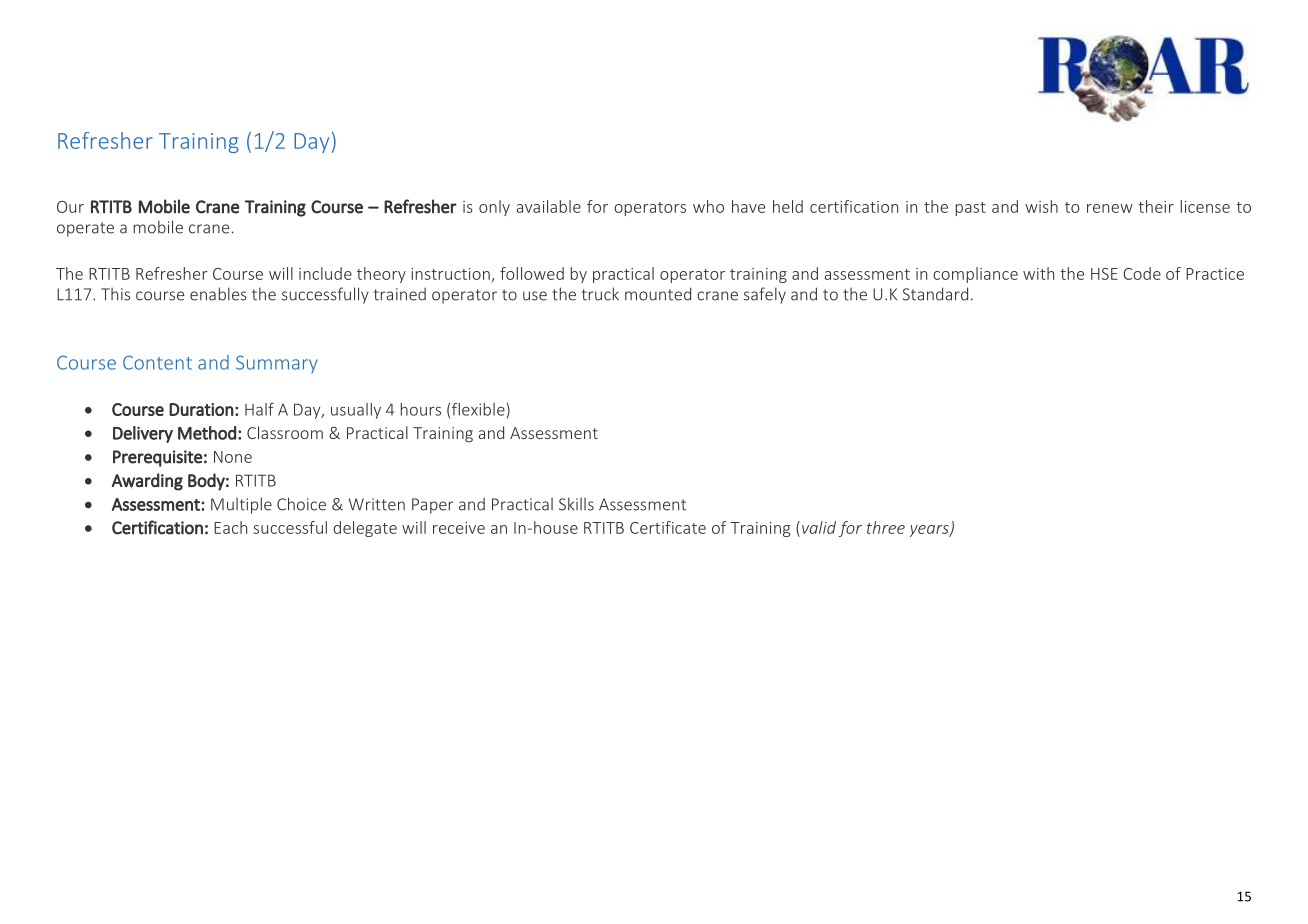  What do you see at coordinates (935, 294) in the page?
I see `Standard` at bounding box center [935, 294].
